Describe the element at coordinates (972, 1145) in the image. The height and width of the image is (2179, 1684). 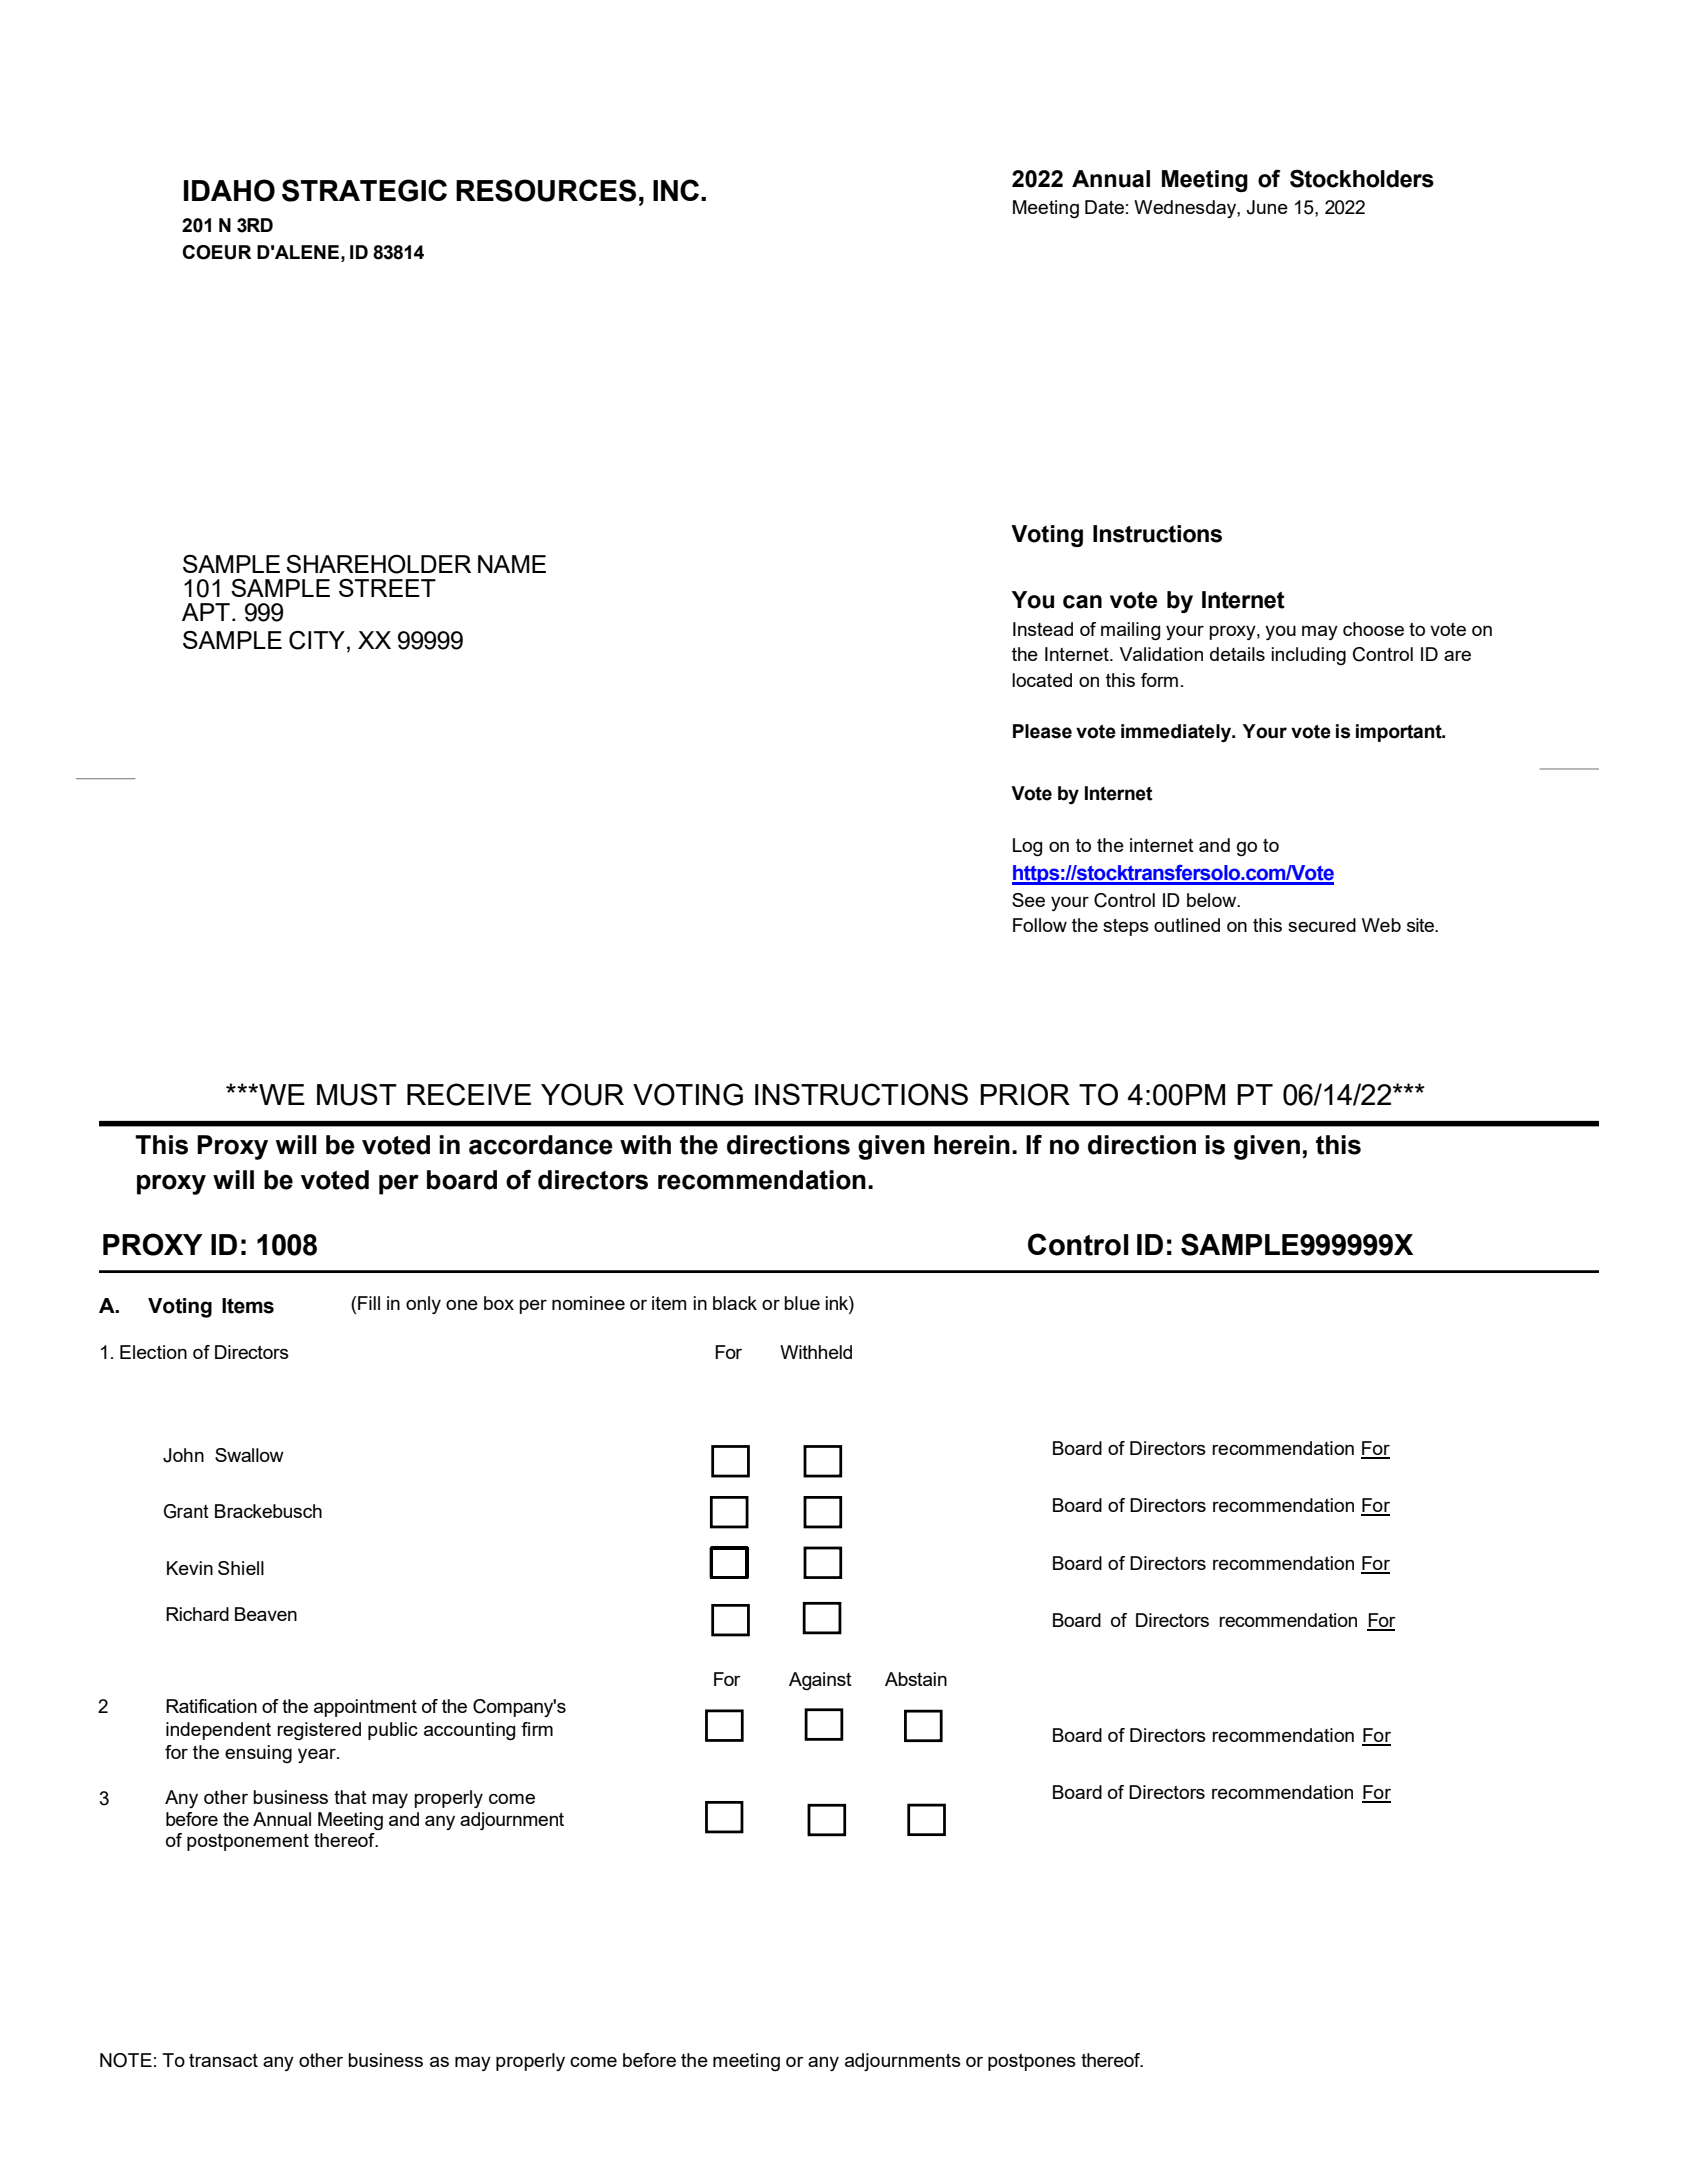
I see `herein` at that location.
